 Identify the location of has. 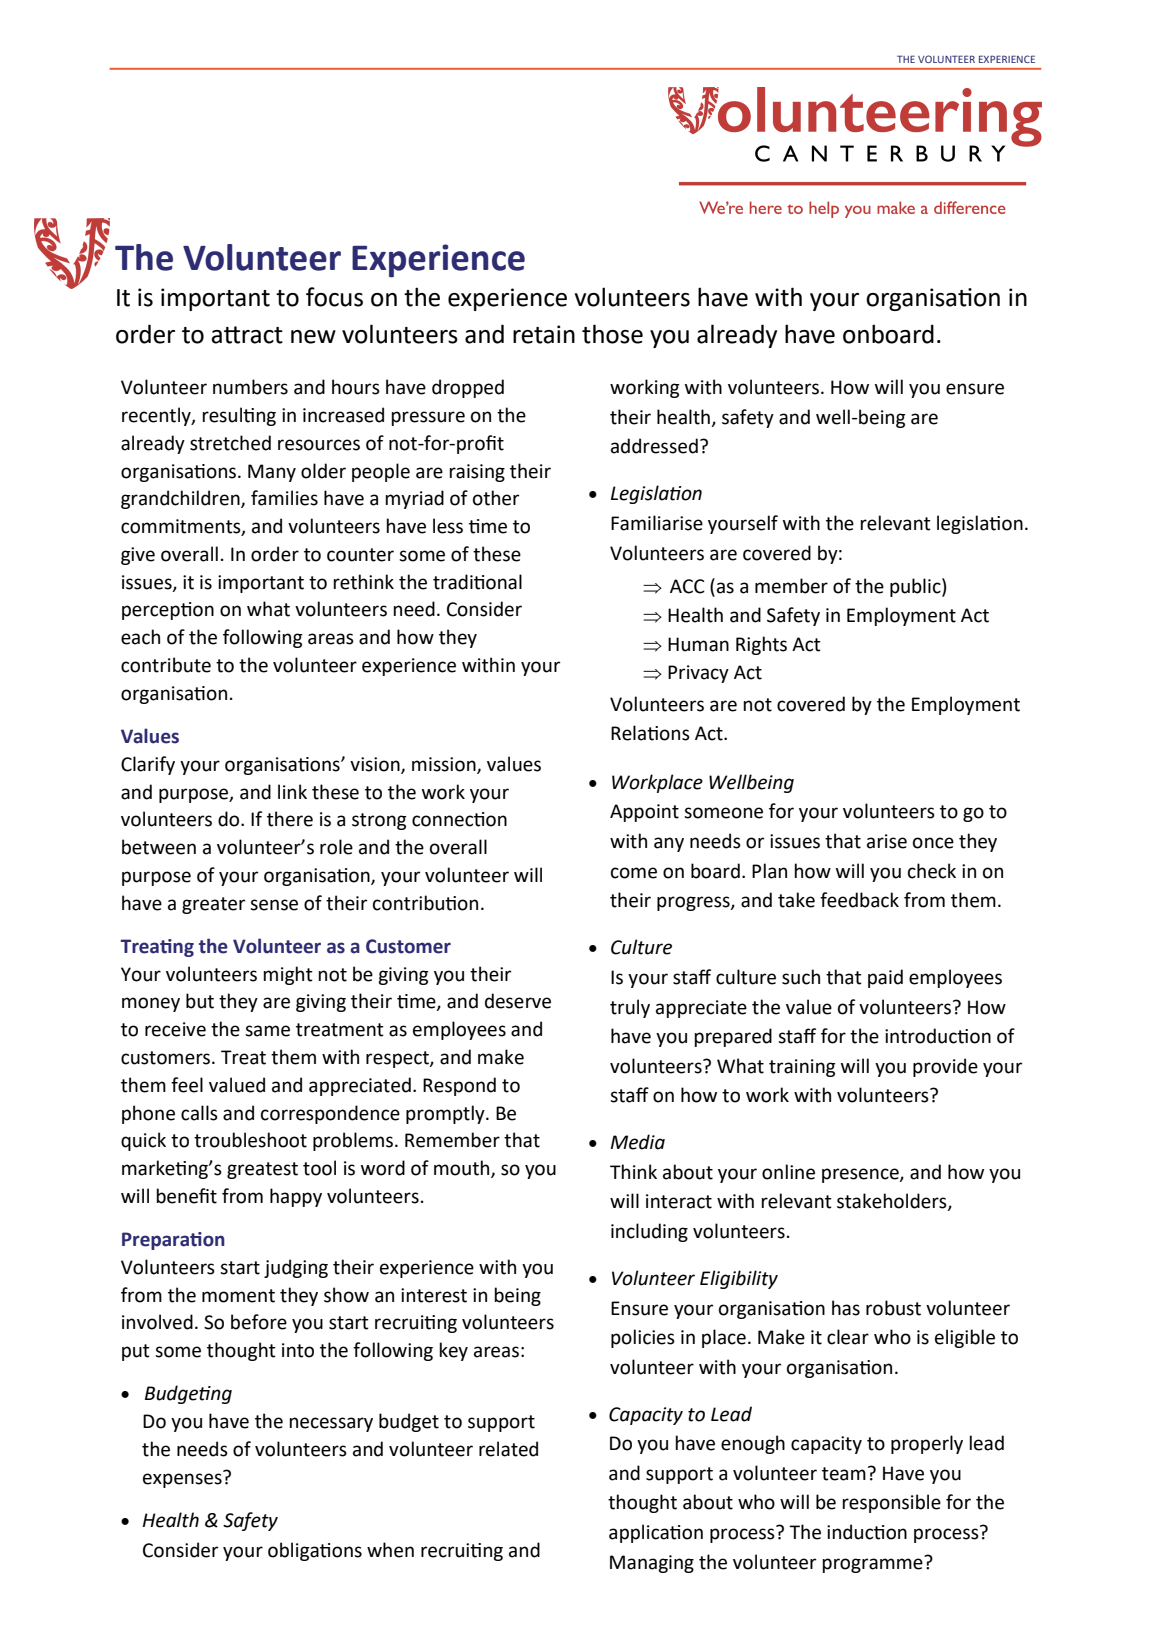
(846, 1308).
